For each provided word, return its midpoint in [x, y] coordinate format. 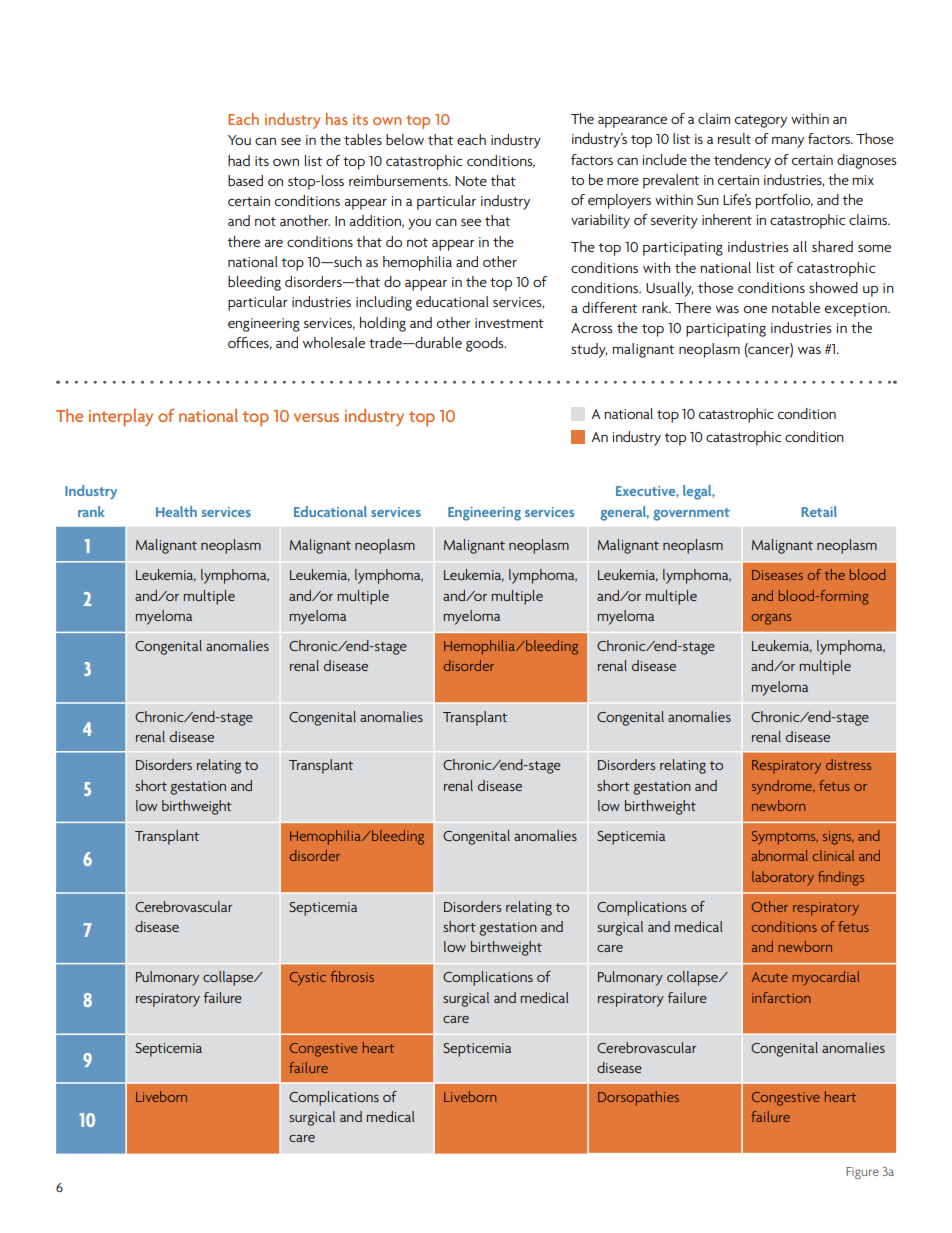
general [624, 513]
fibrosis [352, 976]
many [788, 142]
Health [176, 511]
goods [486, 344]
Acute [770, 977]
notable [796, 307]
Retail [819, 511]
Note [471, 181]
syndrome [783, 787]
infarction [781, 997]
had [239, 160]
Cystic [308, 979]
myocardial [826, 978]
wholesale [334, 342]
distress [848, 764]
